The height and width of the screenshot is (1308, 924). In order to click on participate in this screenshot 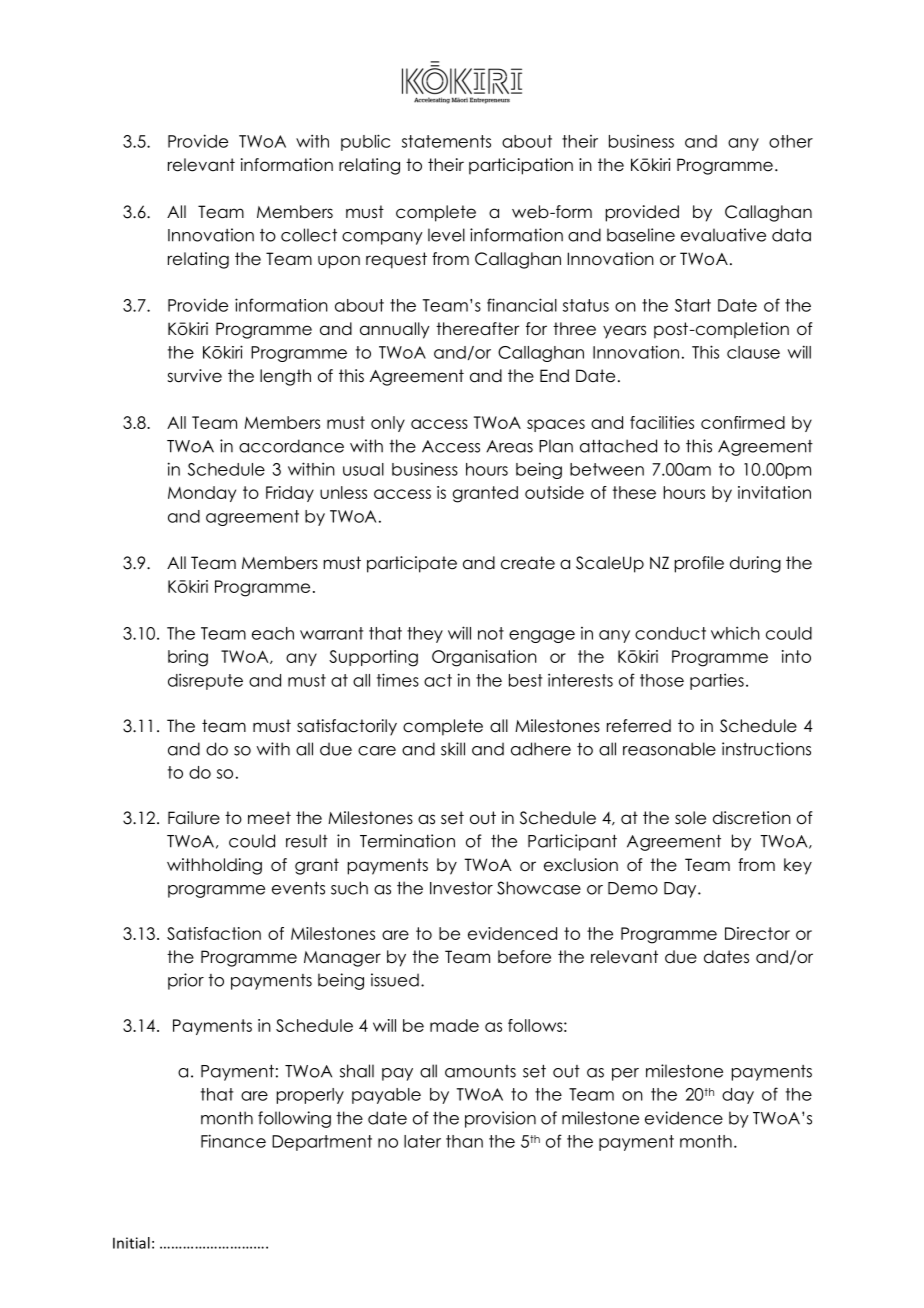, I will do `click(412, 564)`.
